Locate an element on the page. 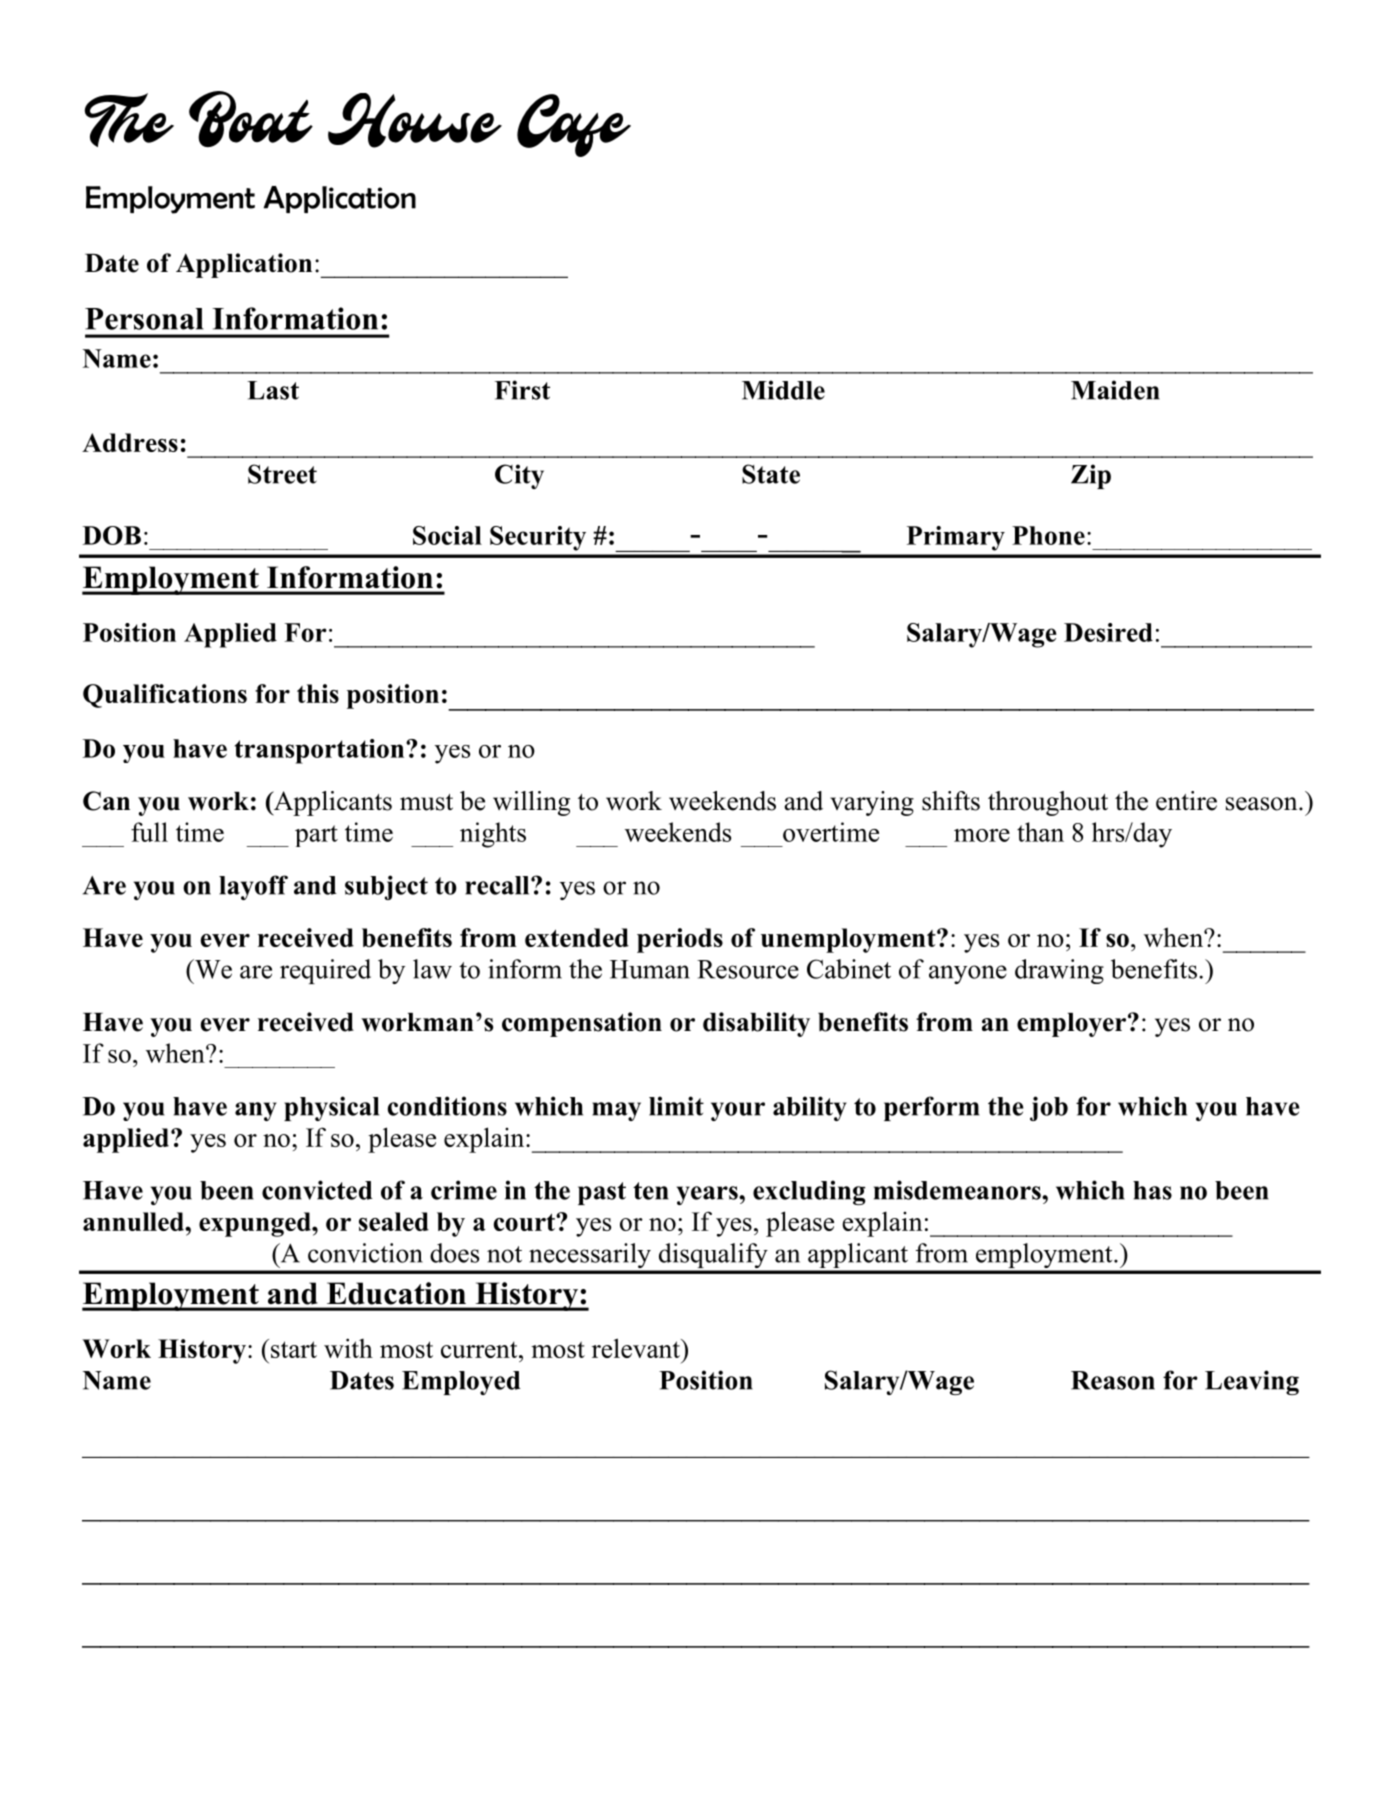  transportation is located at coordinates (321, 751).
